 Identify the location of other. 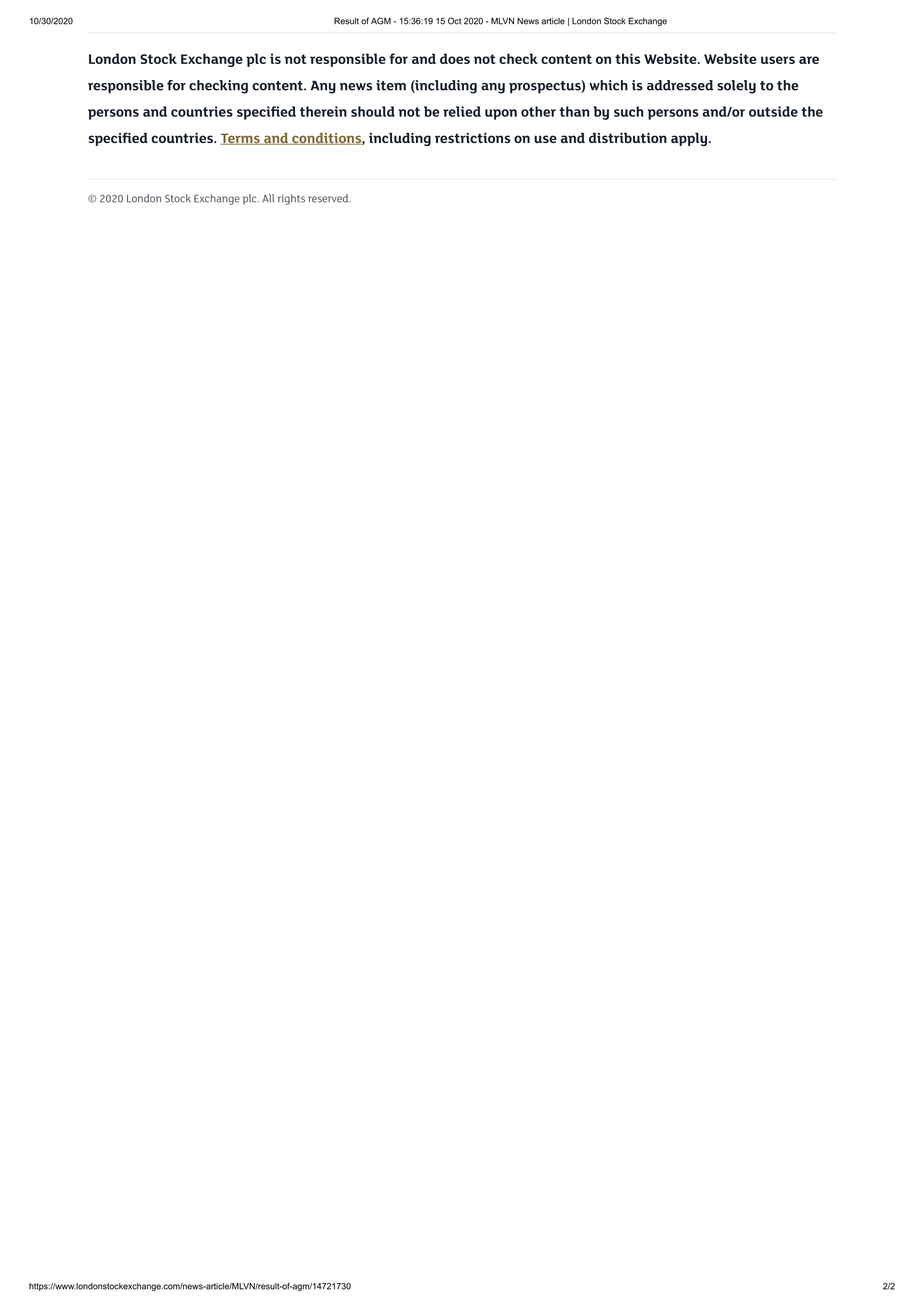
(538, 111).
